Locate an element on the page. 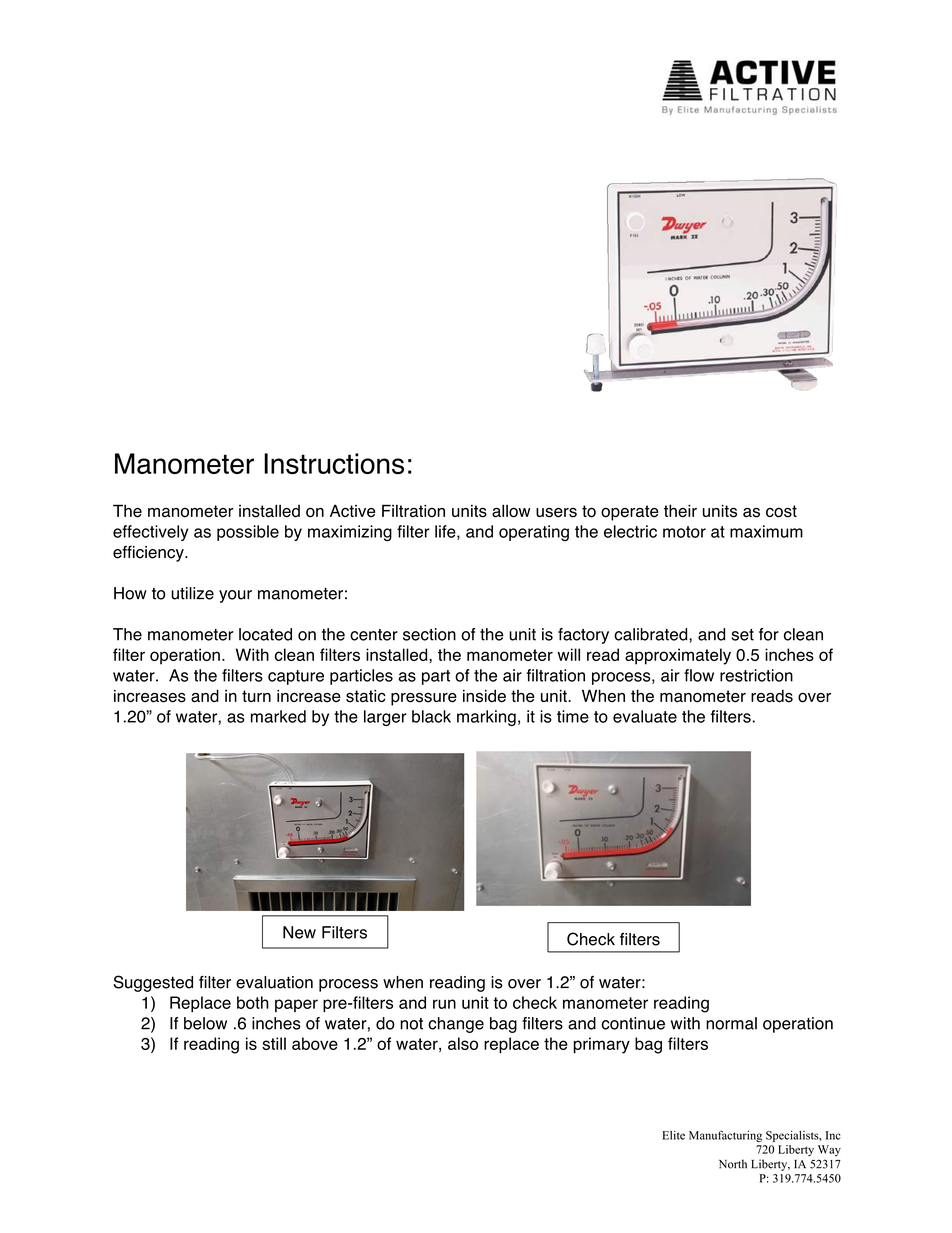 This document has width=952, height=1233. Elite is located at coordinates (673, 1135).
